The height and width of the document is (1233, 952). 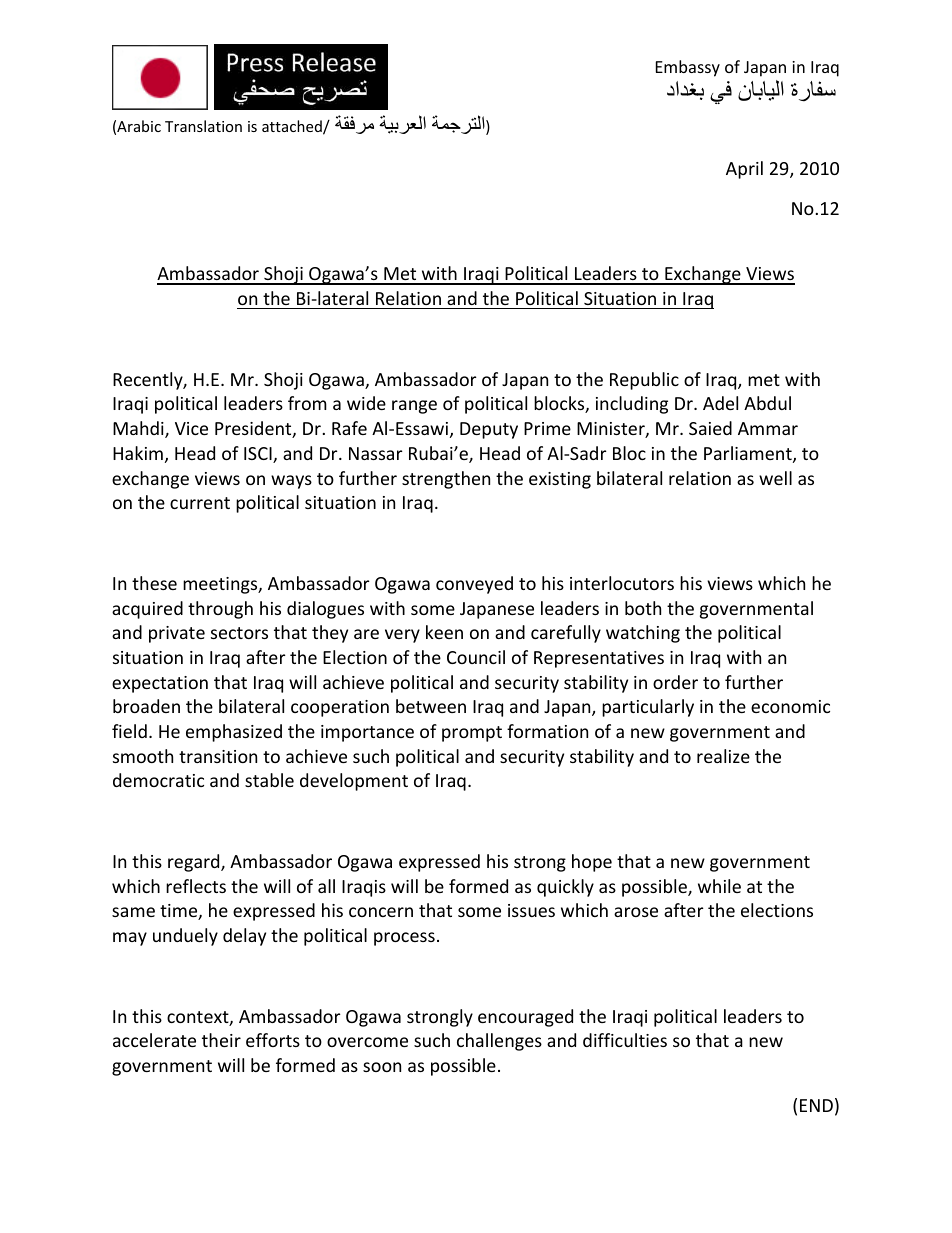 I want to click on both, so click(x=643, y=608).
